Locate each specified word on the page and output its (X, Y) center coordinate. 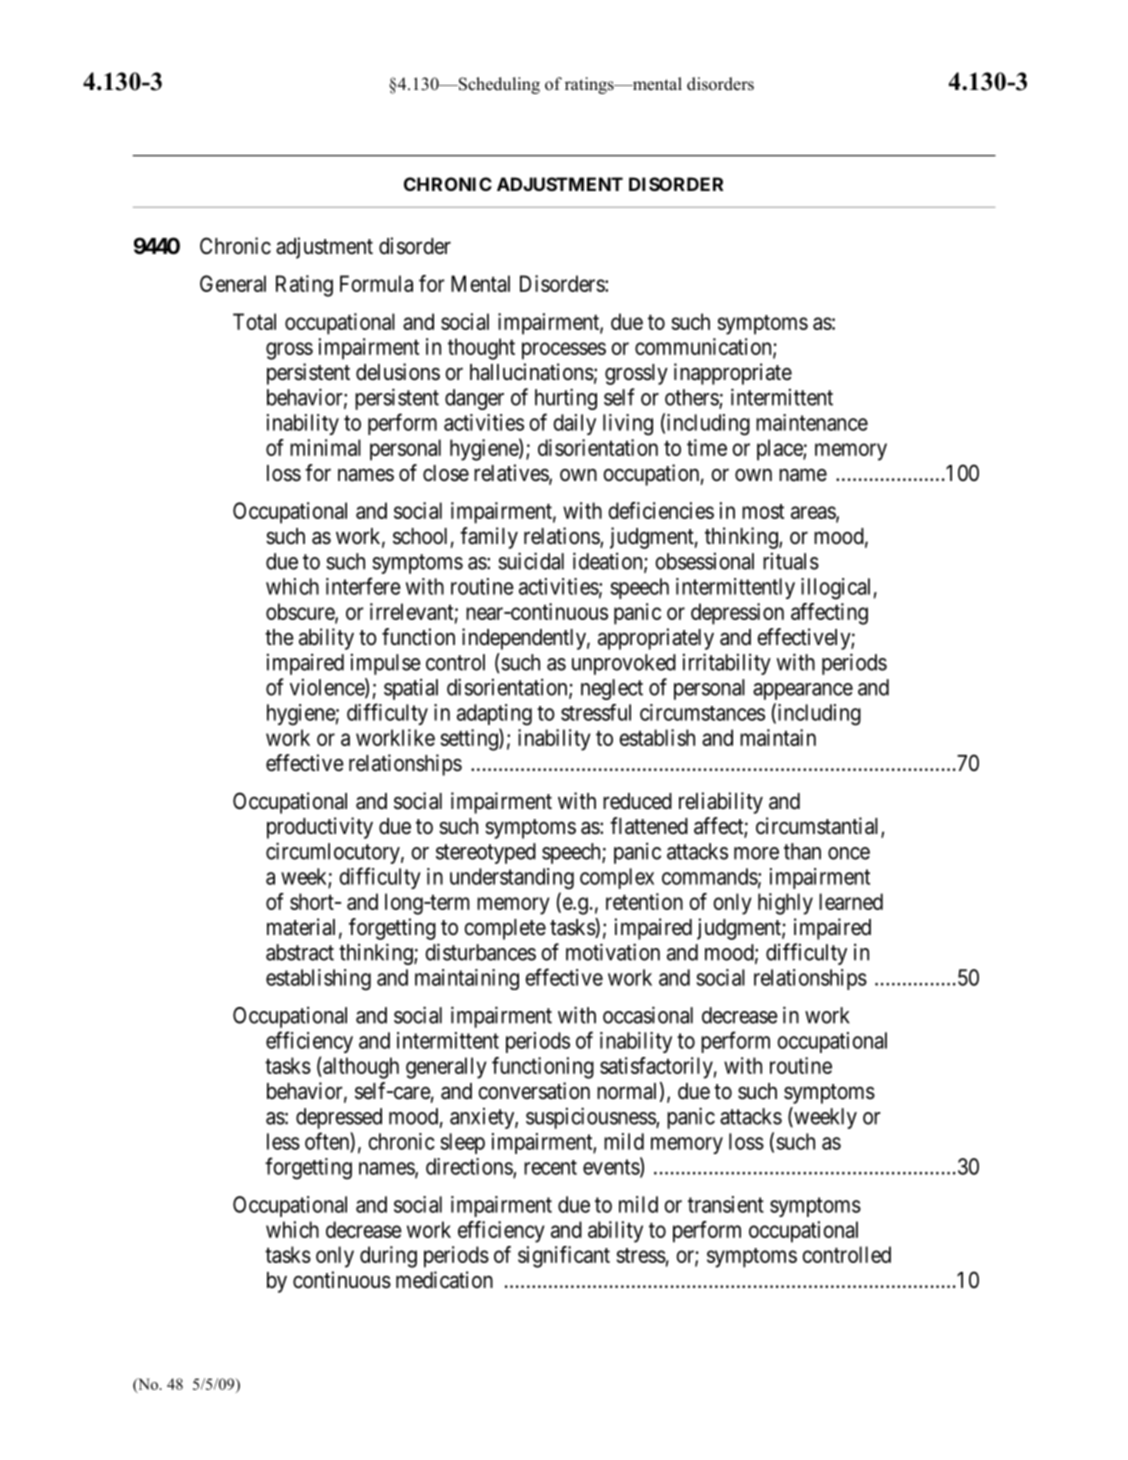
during (388, 1257)
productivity (320, 828)
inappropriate (733, 374)
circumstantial (819, 827)
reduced (637, 801)
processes (564, 351)
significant (564, 1257)
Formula (376, 283)
